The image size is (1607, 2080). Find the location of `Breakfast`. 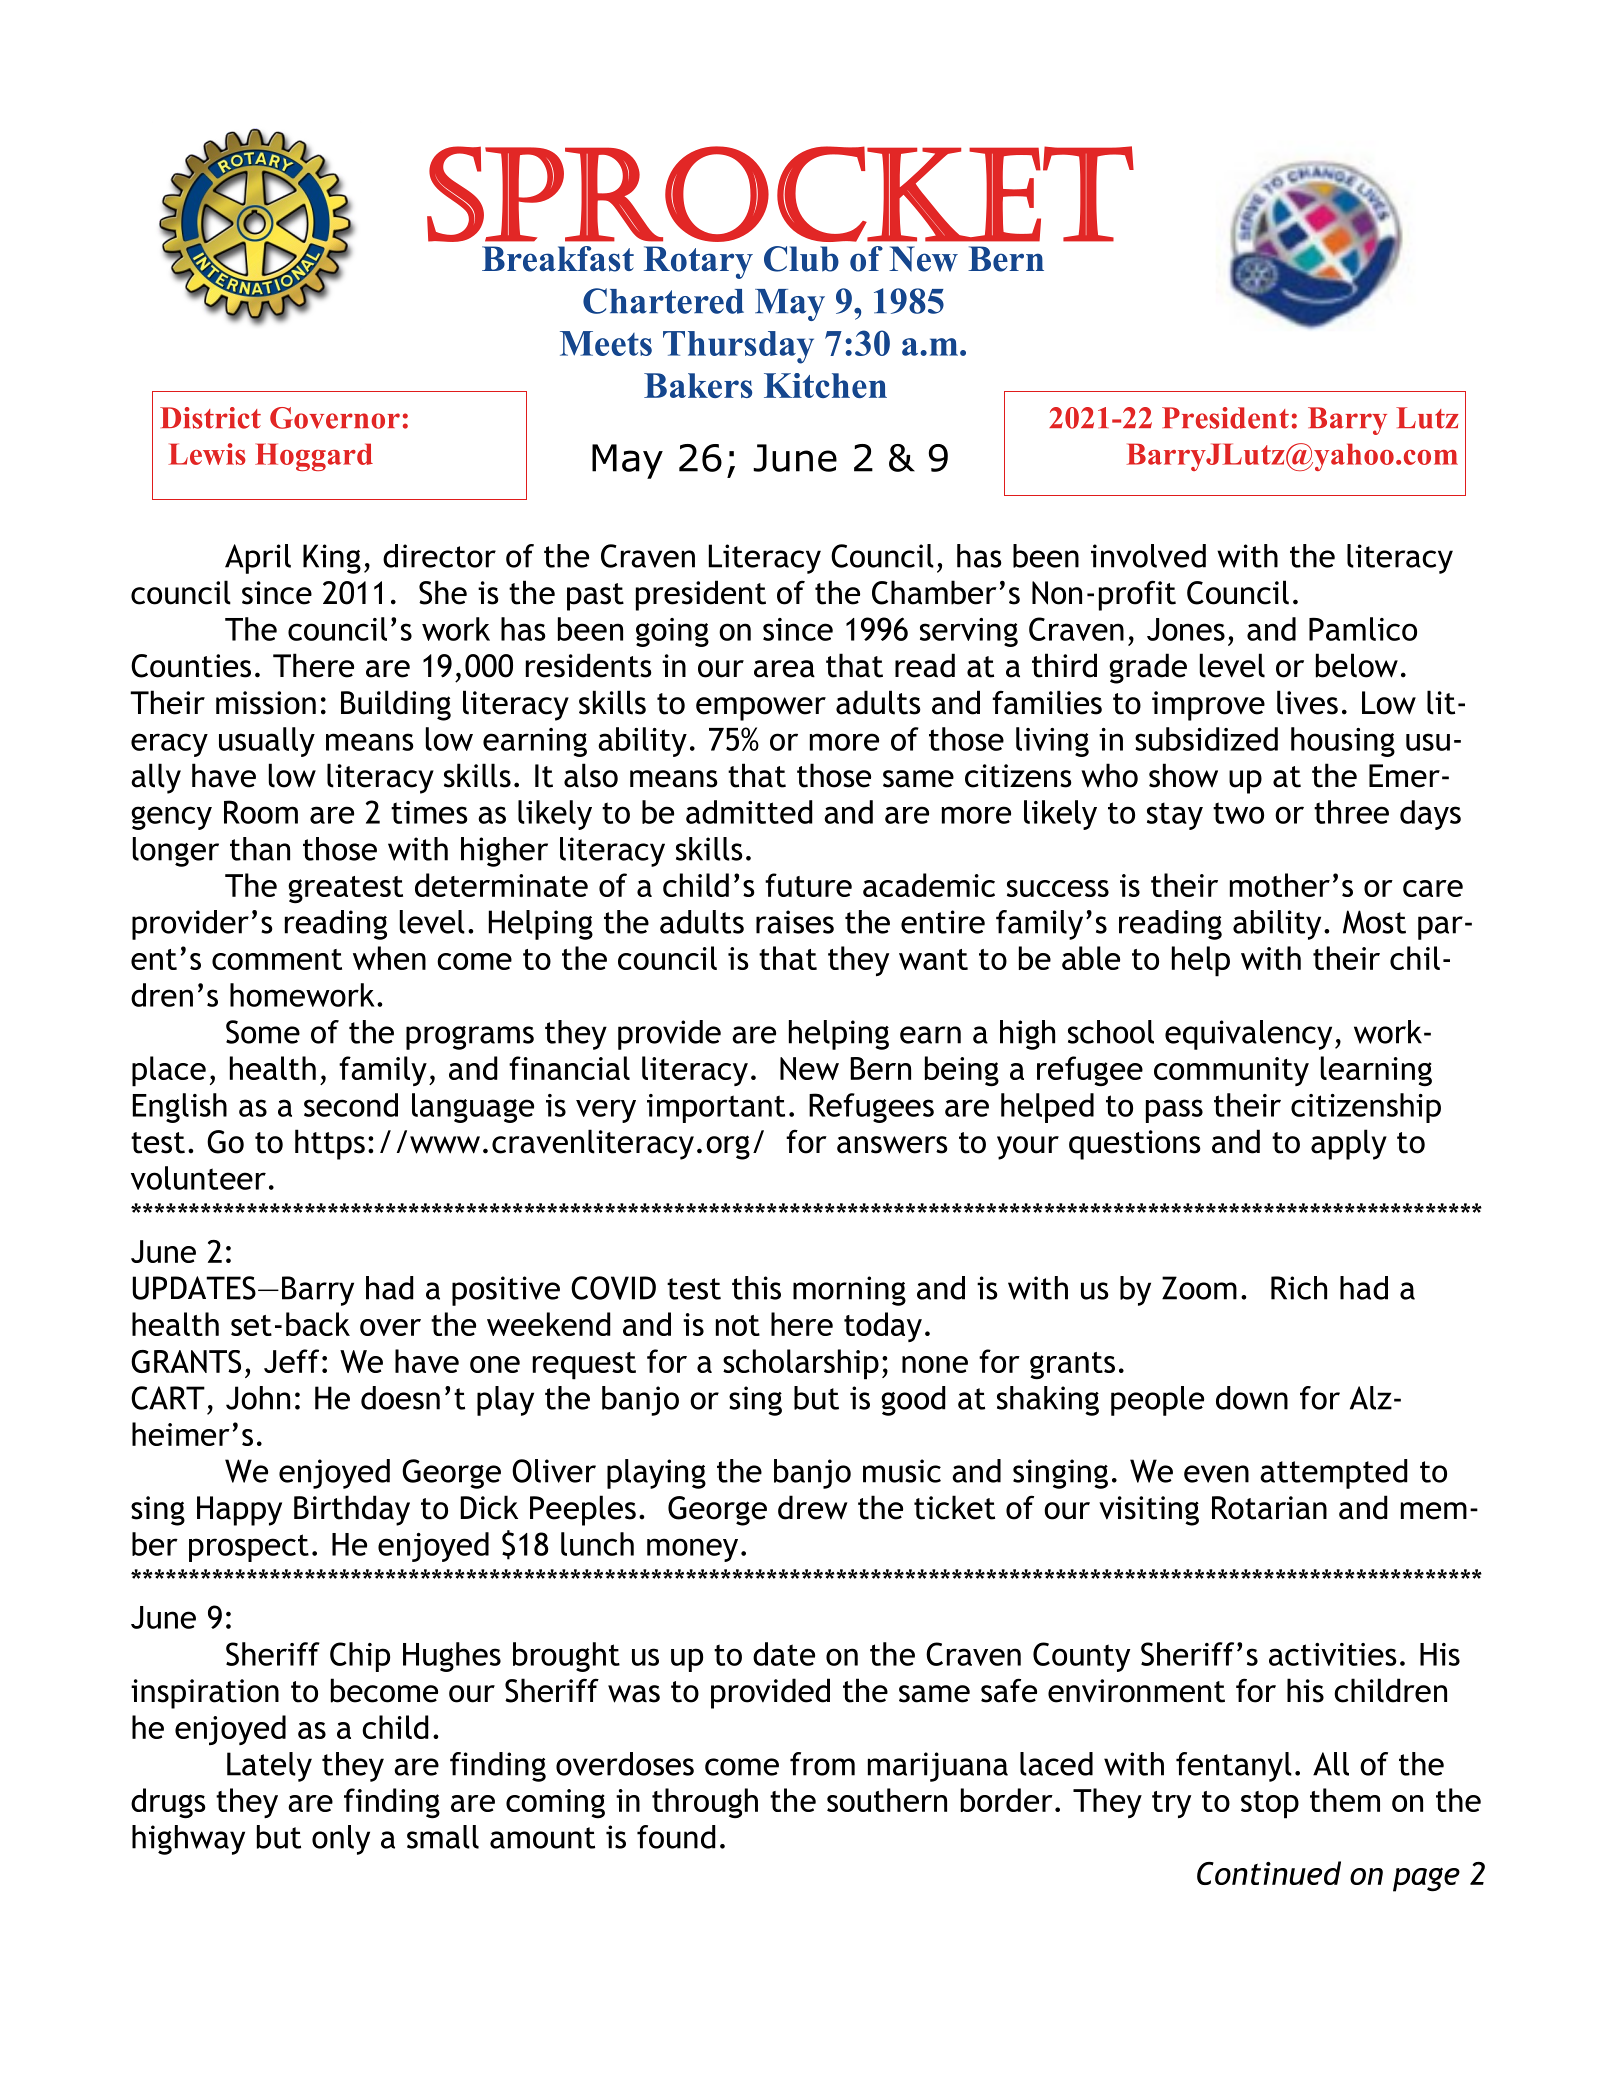

Breakfast is located at coordinates (558, 259).
